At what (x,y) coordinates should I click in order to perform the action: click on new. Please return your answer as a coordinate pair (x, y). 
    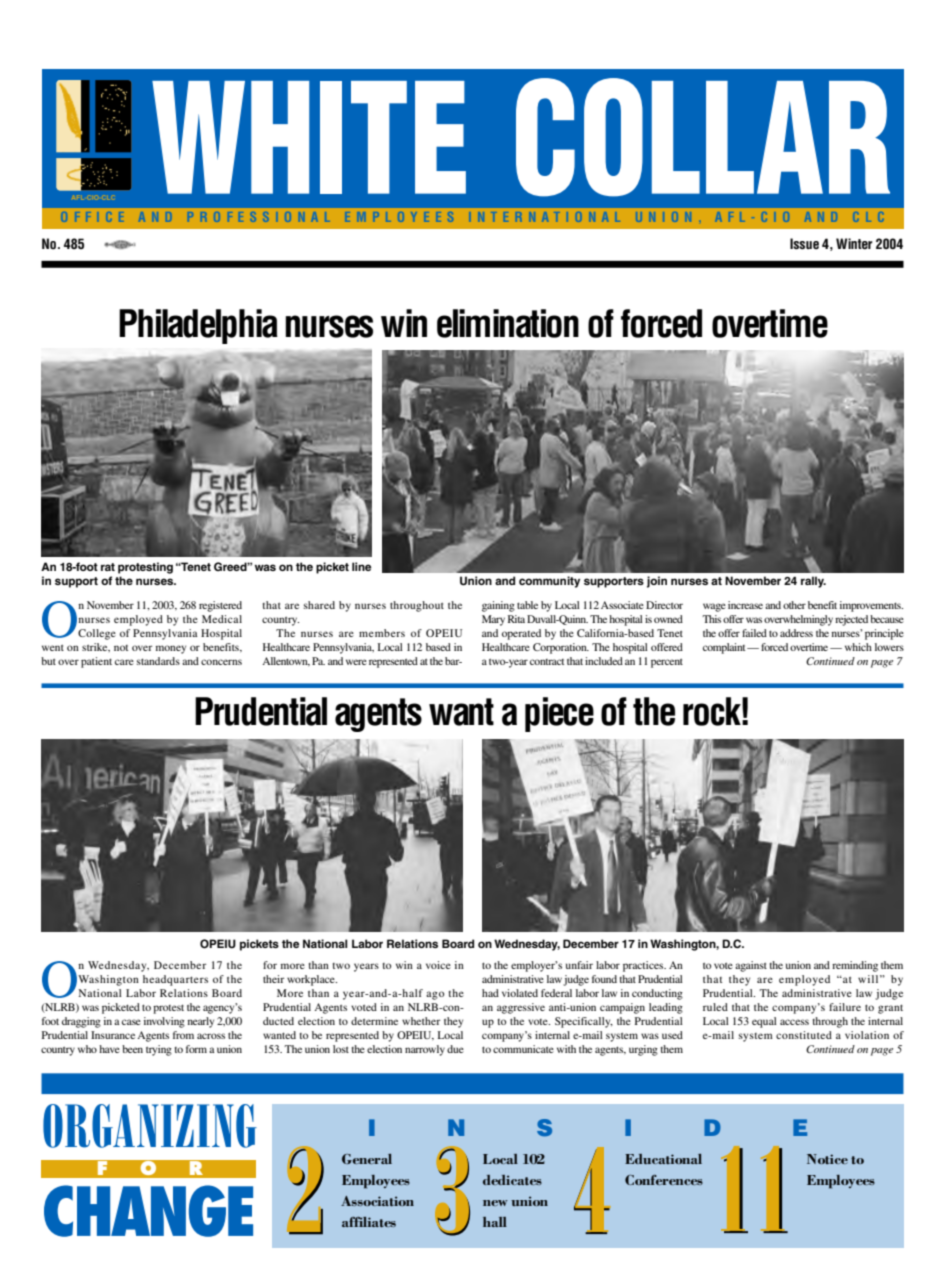
    Looking at the image, I should click on (495, 1203).
